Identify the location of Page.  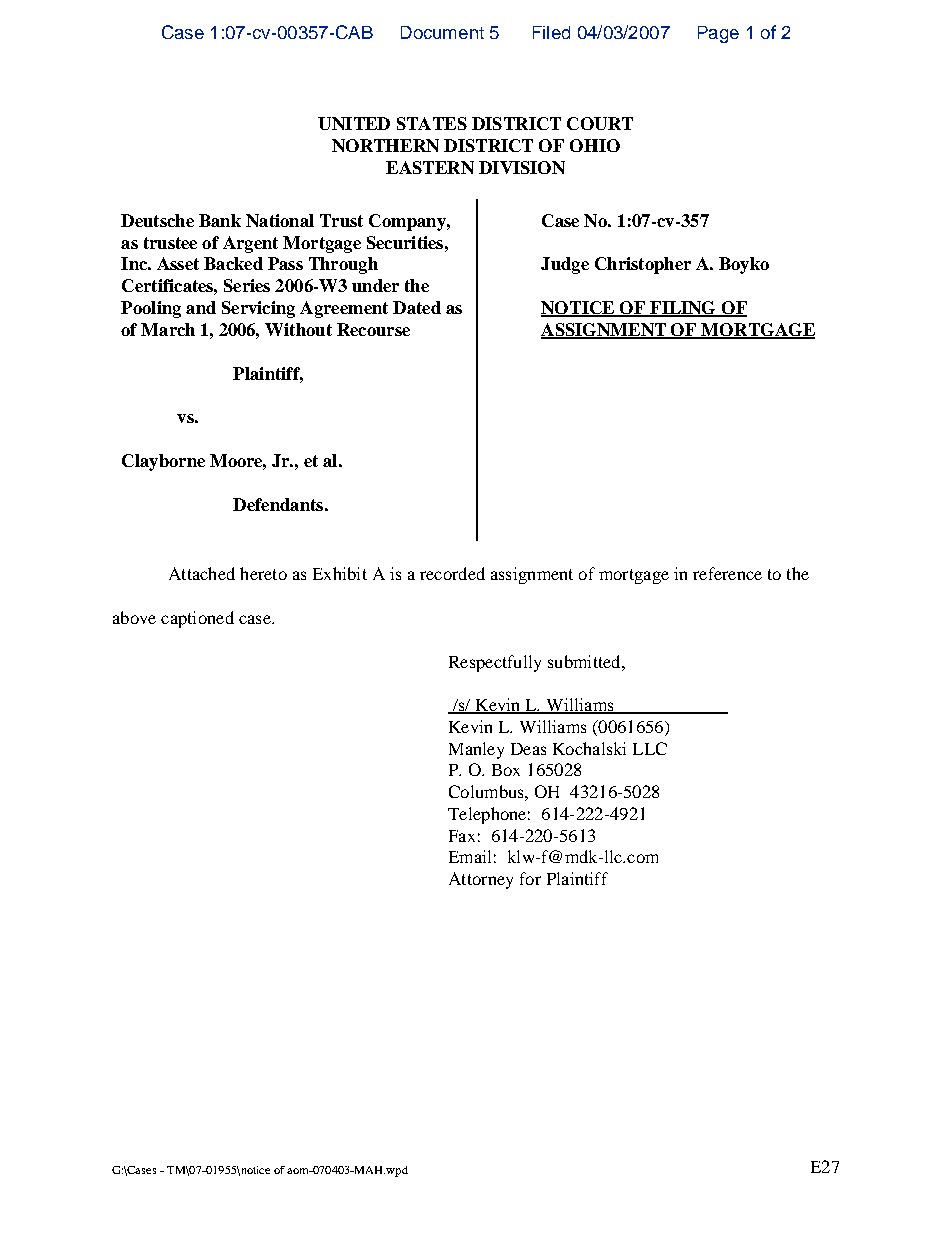
(718, 34).
